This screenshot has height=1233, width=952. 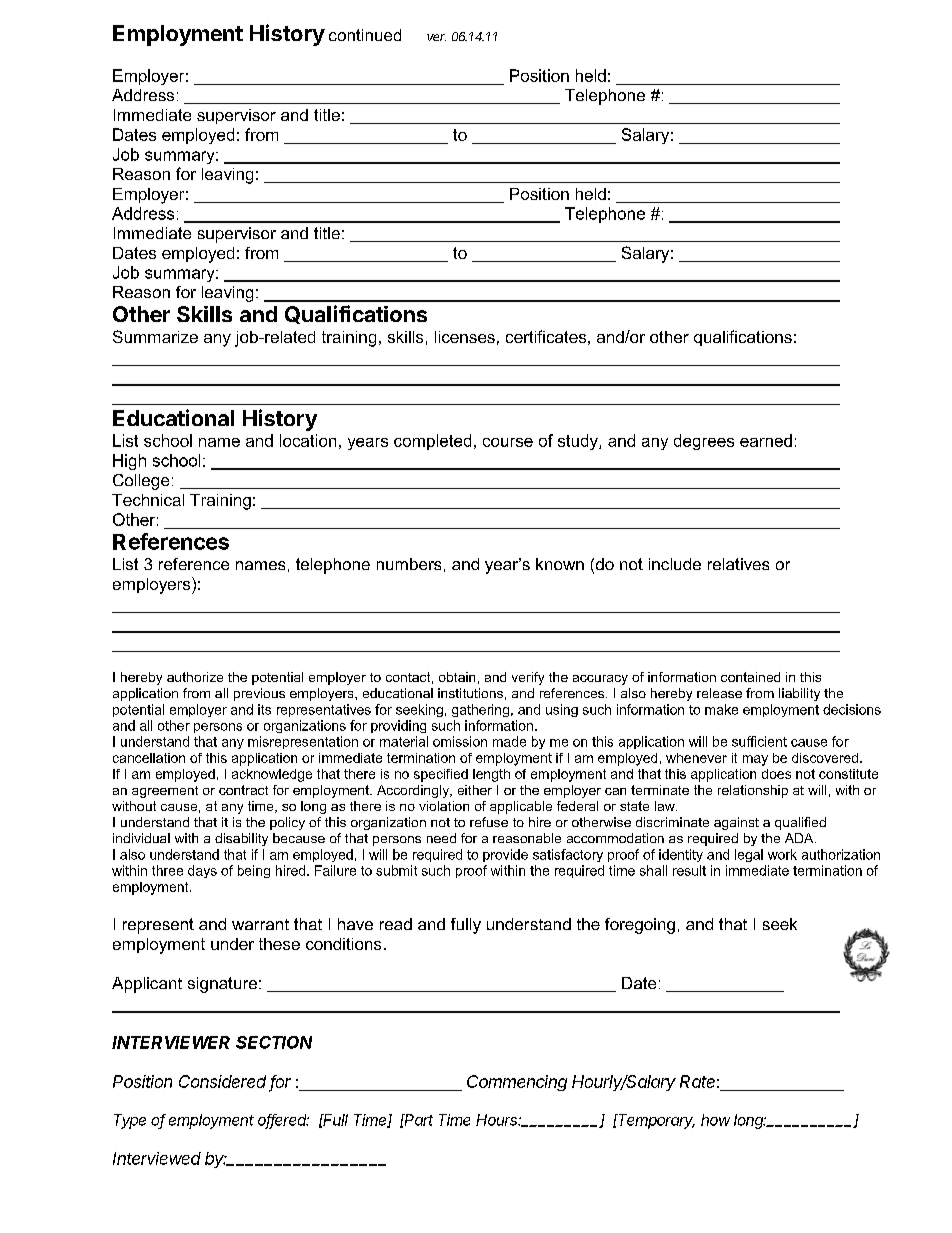 I want to click on licenses, so click(x=465, y=337).
